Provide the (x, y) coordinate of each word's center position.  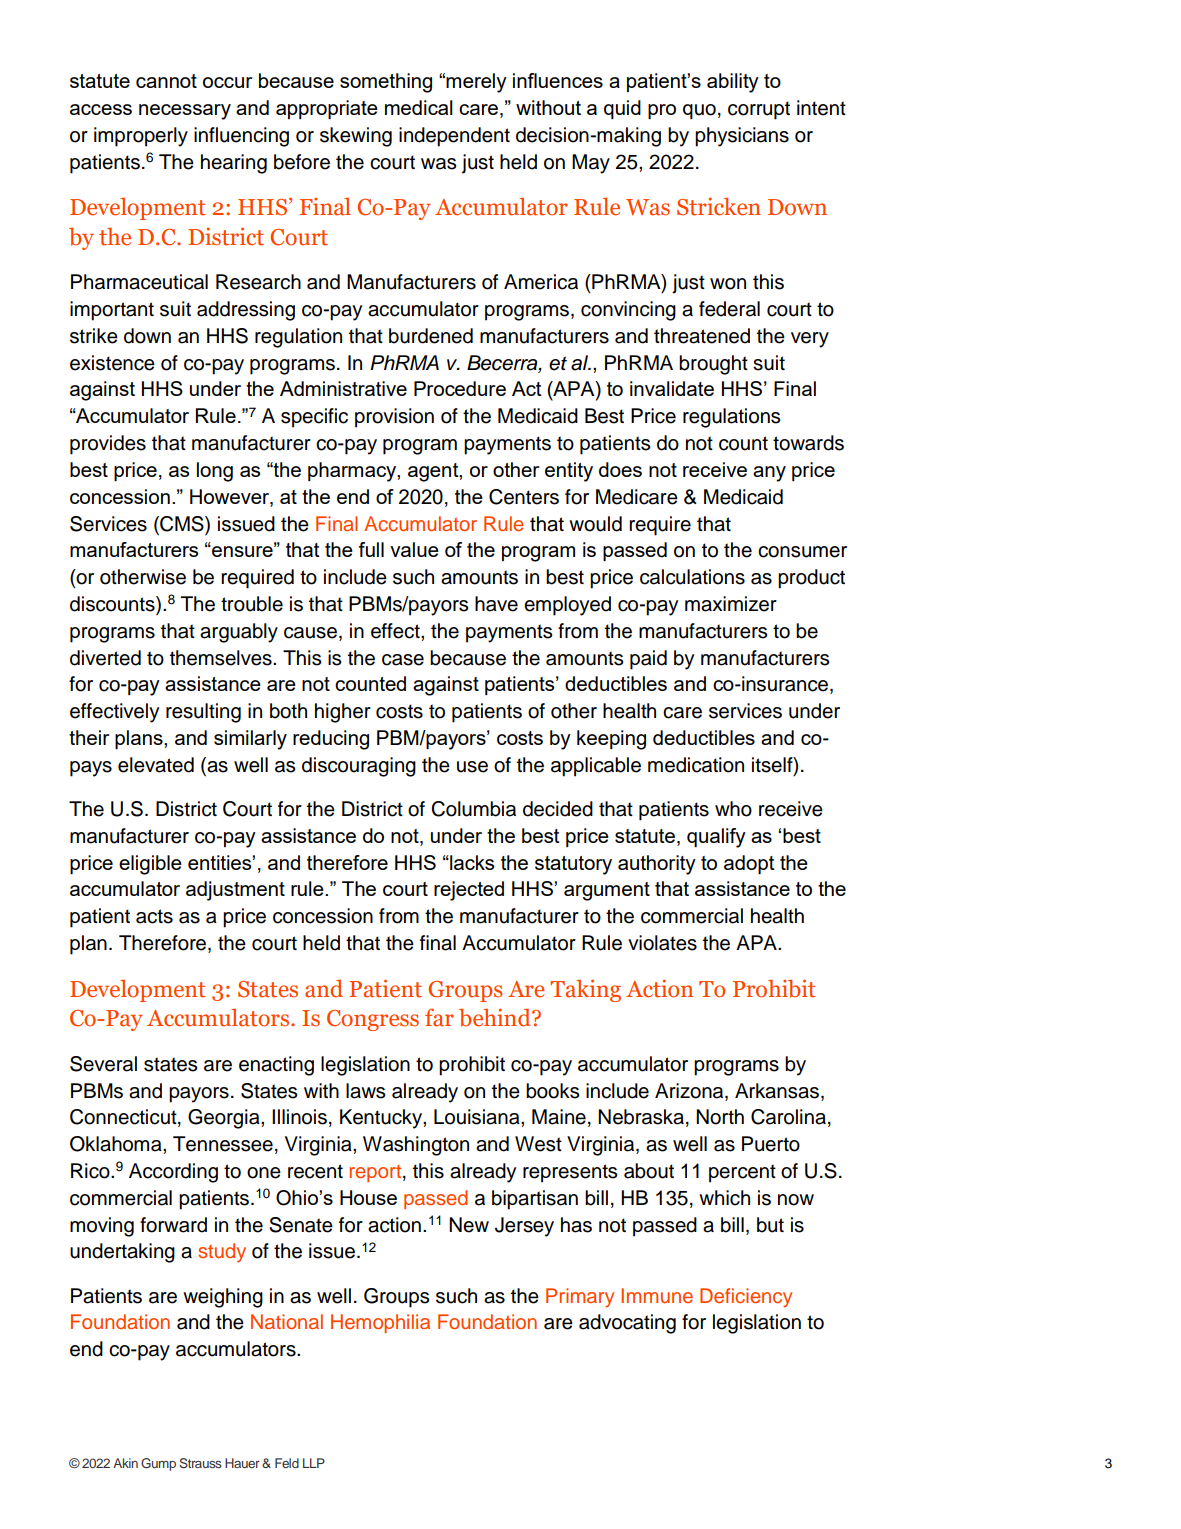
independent (454, 137)
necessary (185, 112)
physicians (742, 137)
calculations (692, 577)
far (439, 1017)
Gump (158, 1464)
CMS (182, 524)
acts (154, 916)
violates (662, 943)
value (414, 549)
